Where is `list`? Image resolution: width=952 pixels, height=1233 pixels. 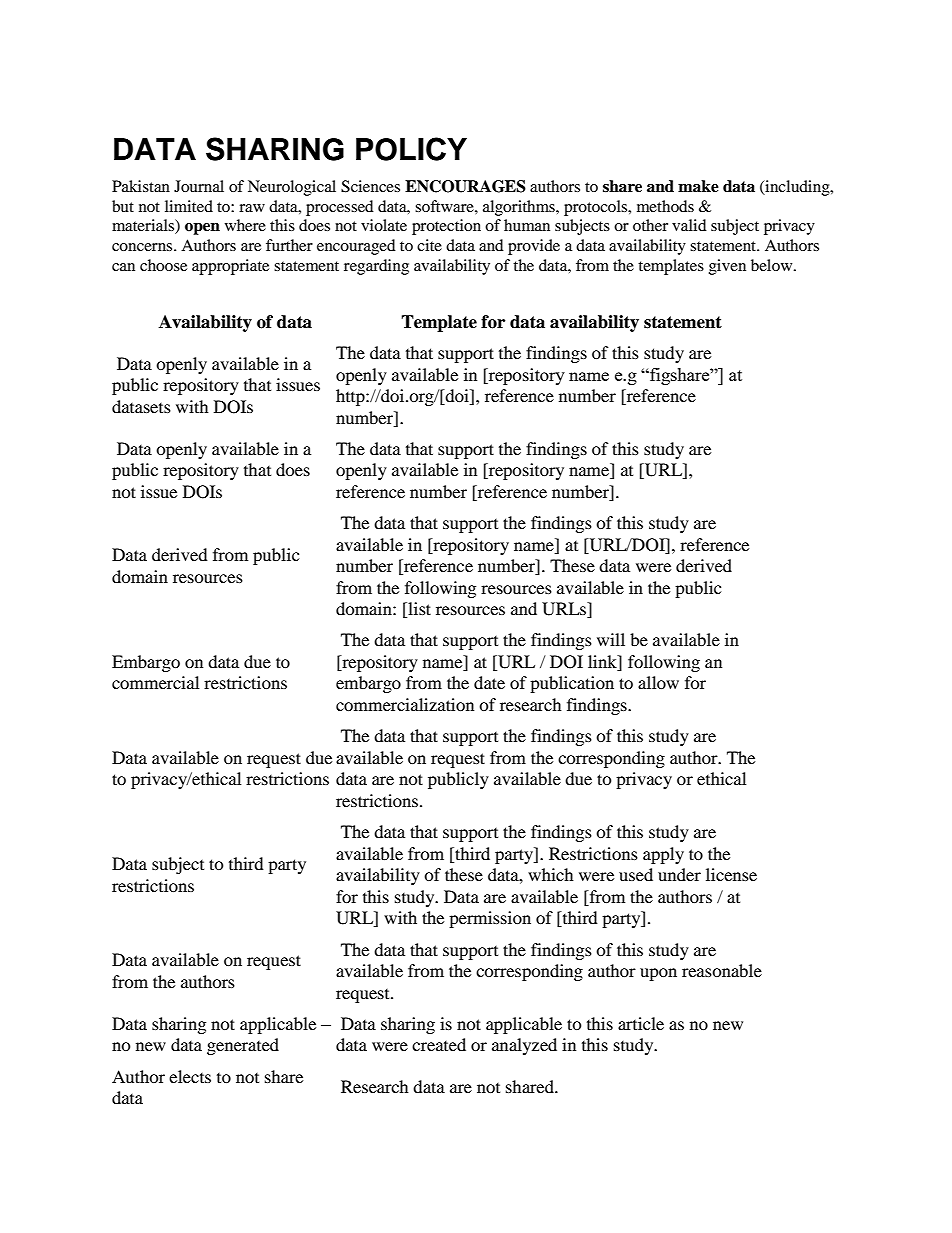 list is located at coordinates (418, 610).
